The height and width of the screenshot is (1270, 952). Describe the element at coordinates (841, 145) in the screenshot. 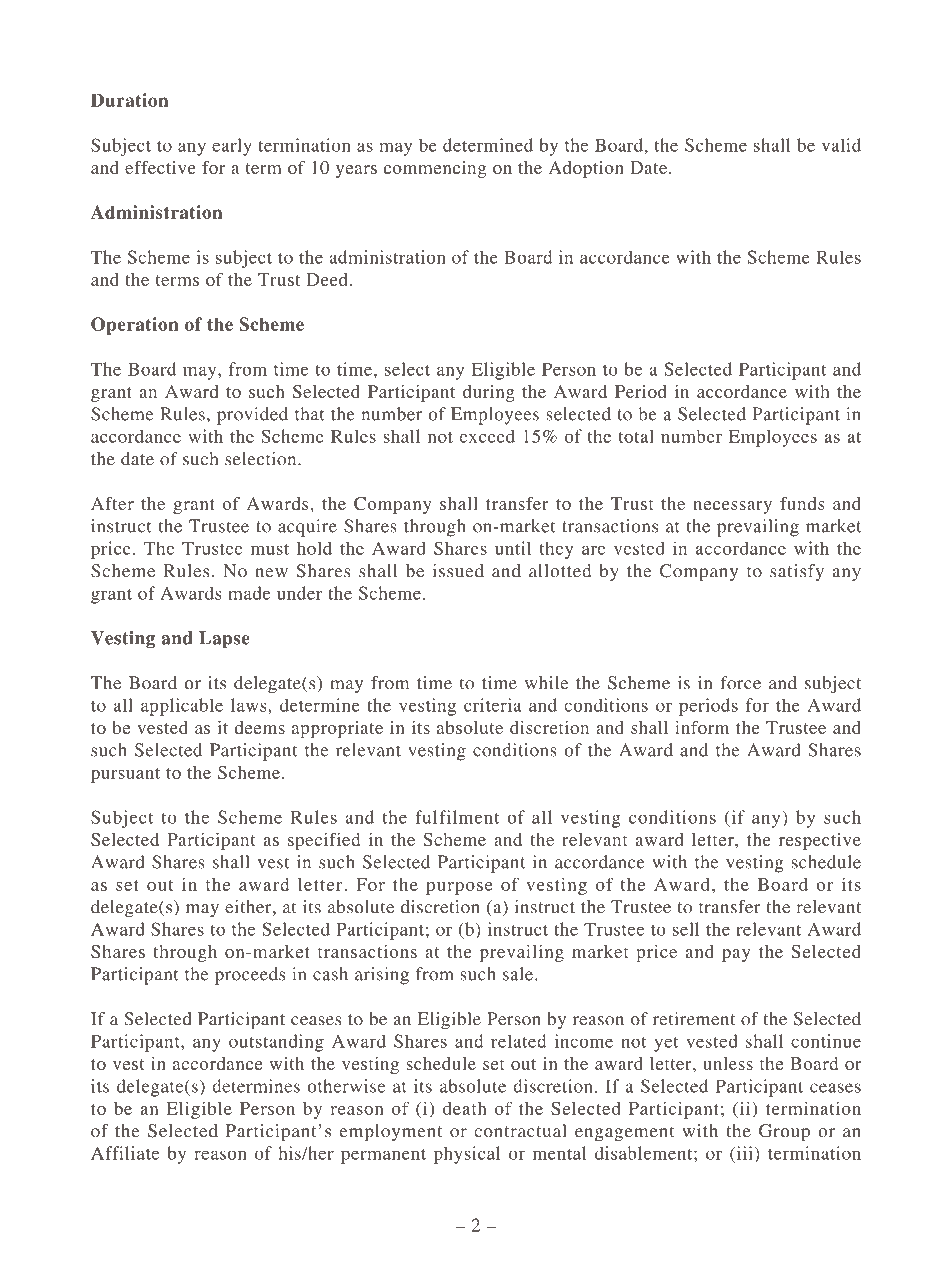

I see `valid` at that location.
